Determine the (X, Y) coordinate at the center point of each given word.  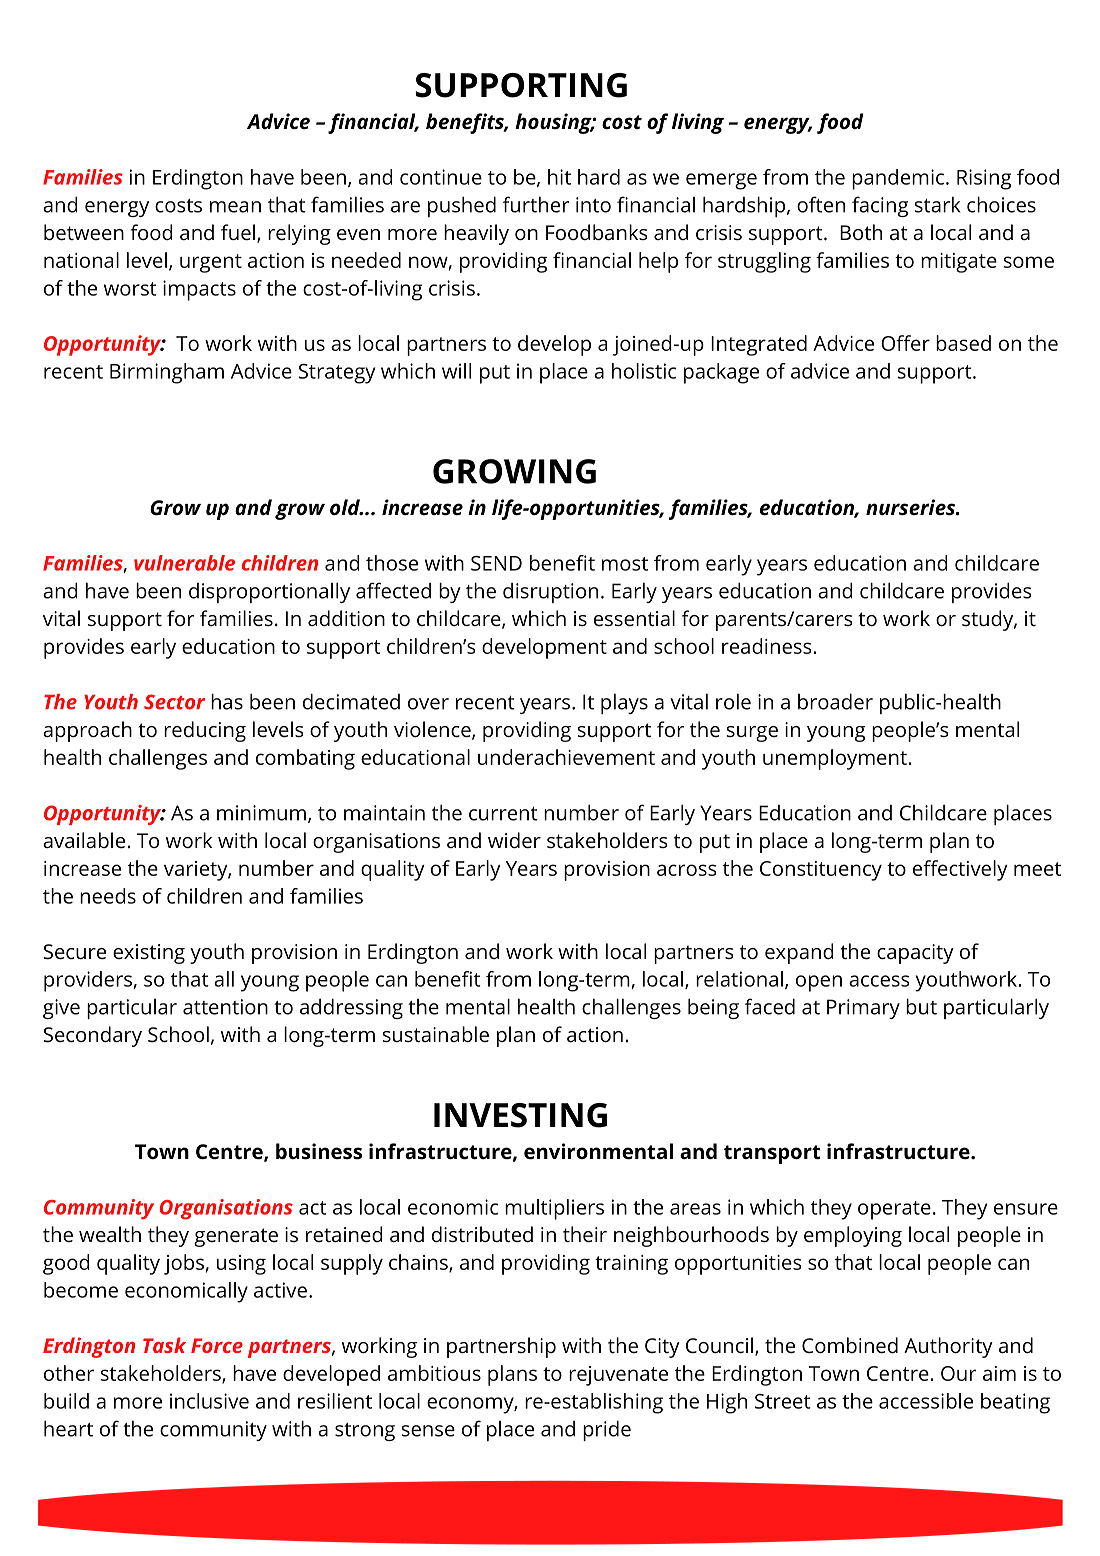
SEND (496, 563)
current (503, 814)
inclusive (209, 1401)
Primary (863, 1009)
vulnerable (184, 563)
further (536, 204)
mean (235, 207)
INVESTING (520, 1115)
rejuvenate (618, 1376)
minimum (261, 813)
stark (937, 205)
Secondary (92, 1036)
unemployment (836, 759)
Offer (905, 343)
